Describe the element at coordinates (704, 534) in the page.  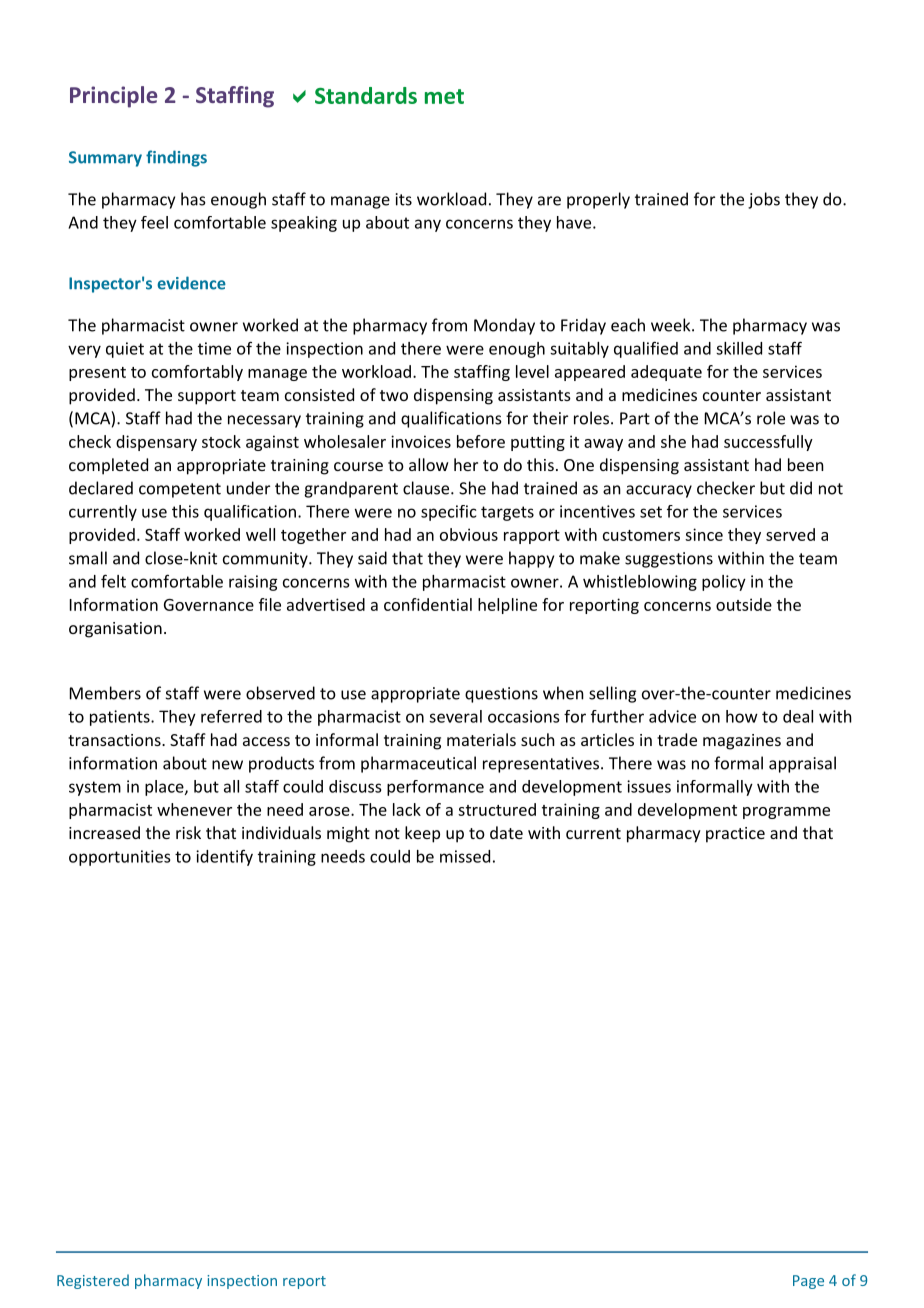
I see `since` at that location.
